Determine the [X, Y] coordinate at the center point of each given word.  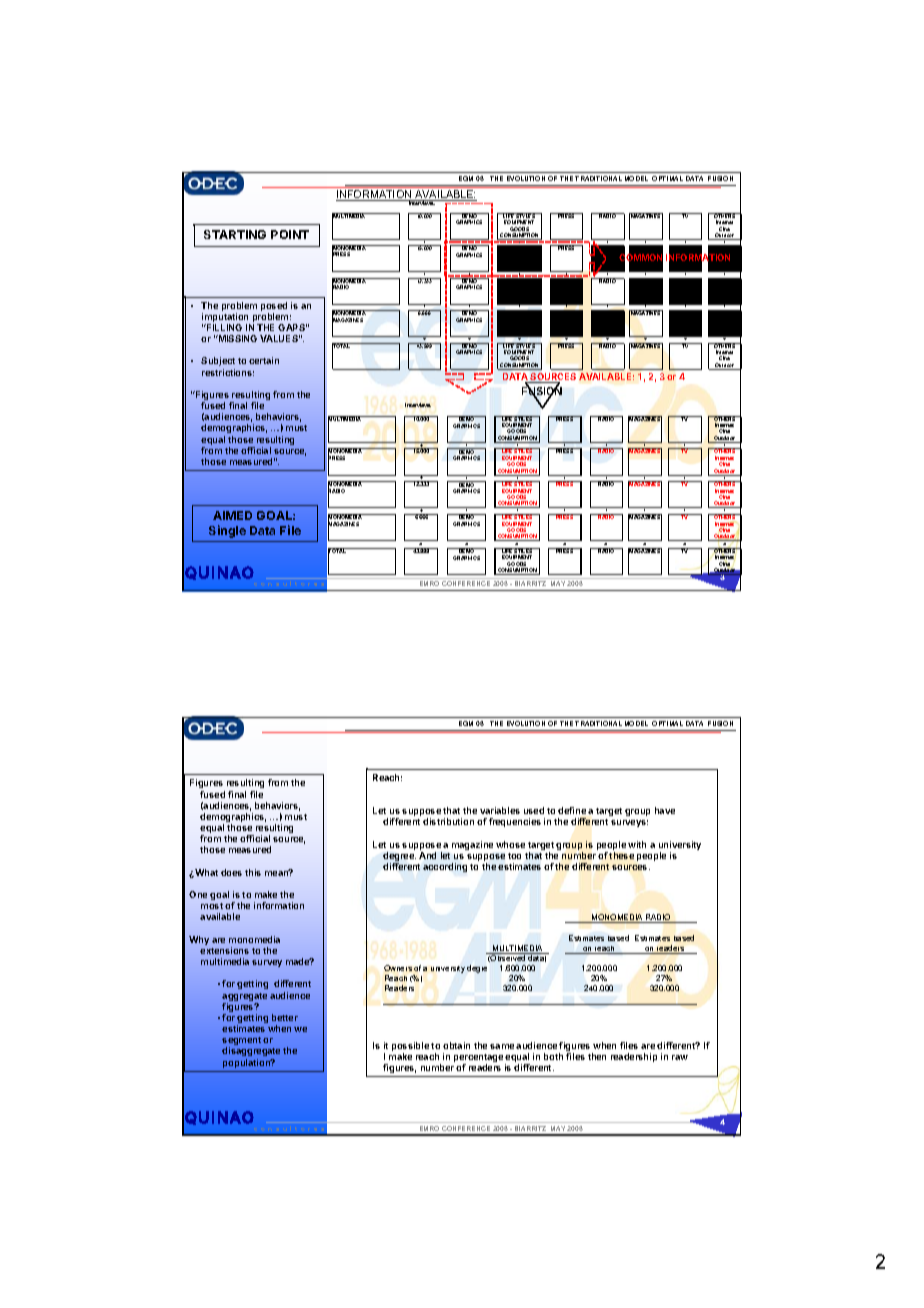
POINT [290, 234]
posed [274, 306]
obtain [456, 1045]
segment [241, 1042]
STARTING [235, 234]
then [597, 1056]
